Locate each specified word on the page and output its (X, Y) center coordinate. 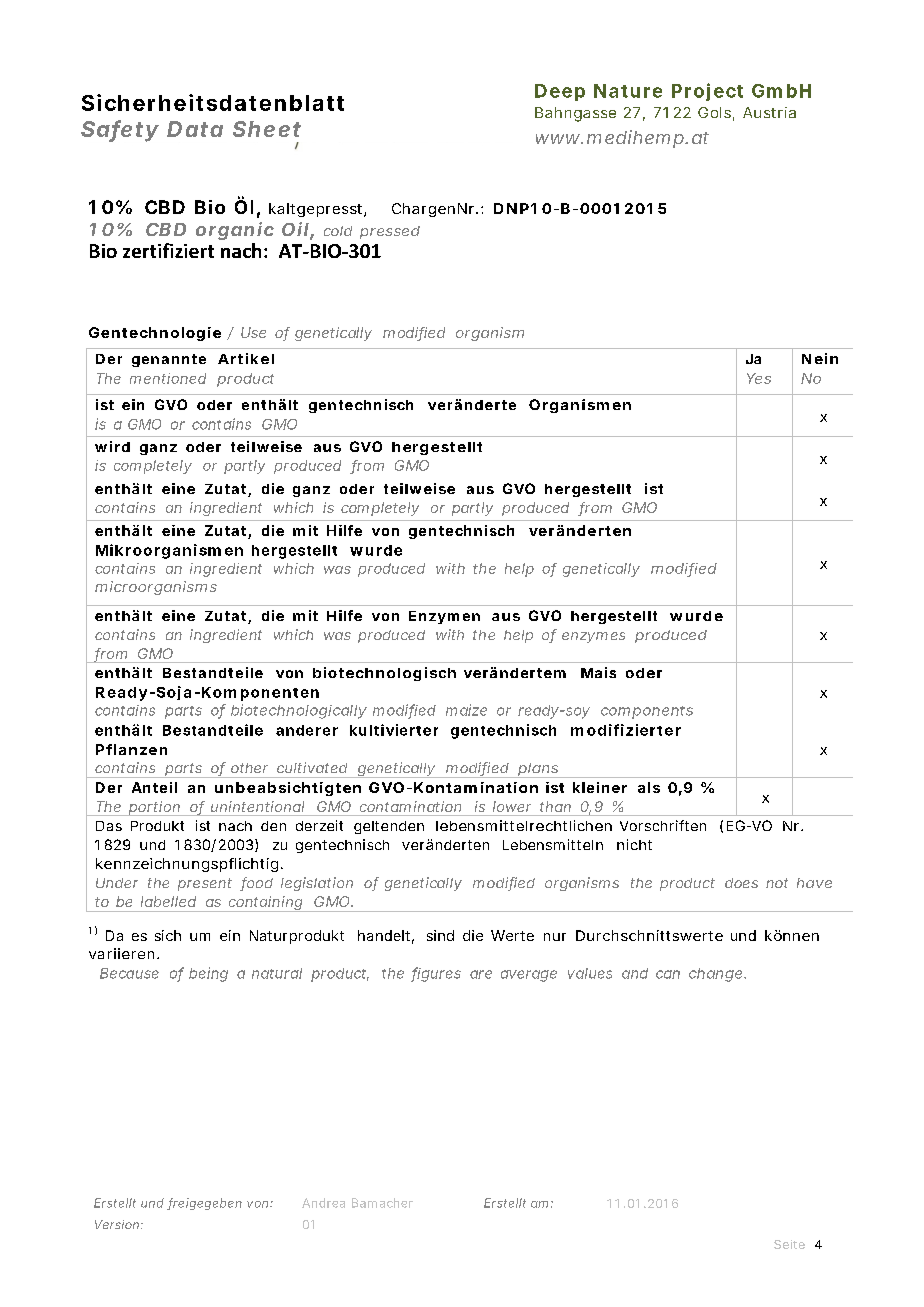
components (647, 712)
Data (195, 129)
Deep (560, 92)
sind (440, 935)
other (249, 768)
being (208, 974)
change (717, 975)
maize (466, 710)
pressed (390, 232)
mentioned (168, 378)
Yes (759, 378)
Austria (769, 112)
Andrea (323, 1203)
